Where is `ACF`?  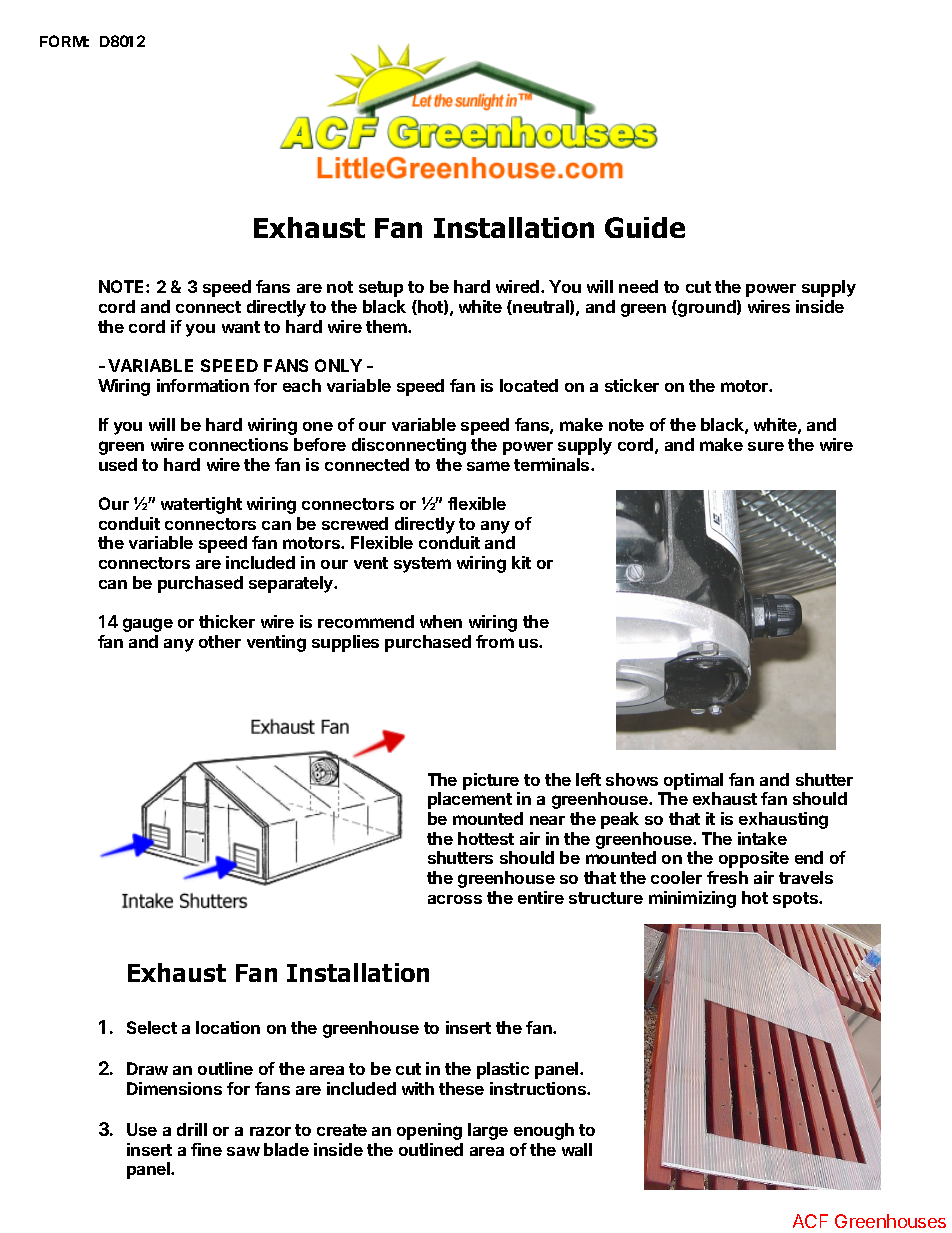 ACF is located at coordinates (810, 1221).
